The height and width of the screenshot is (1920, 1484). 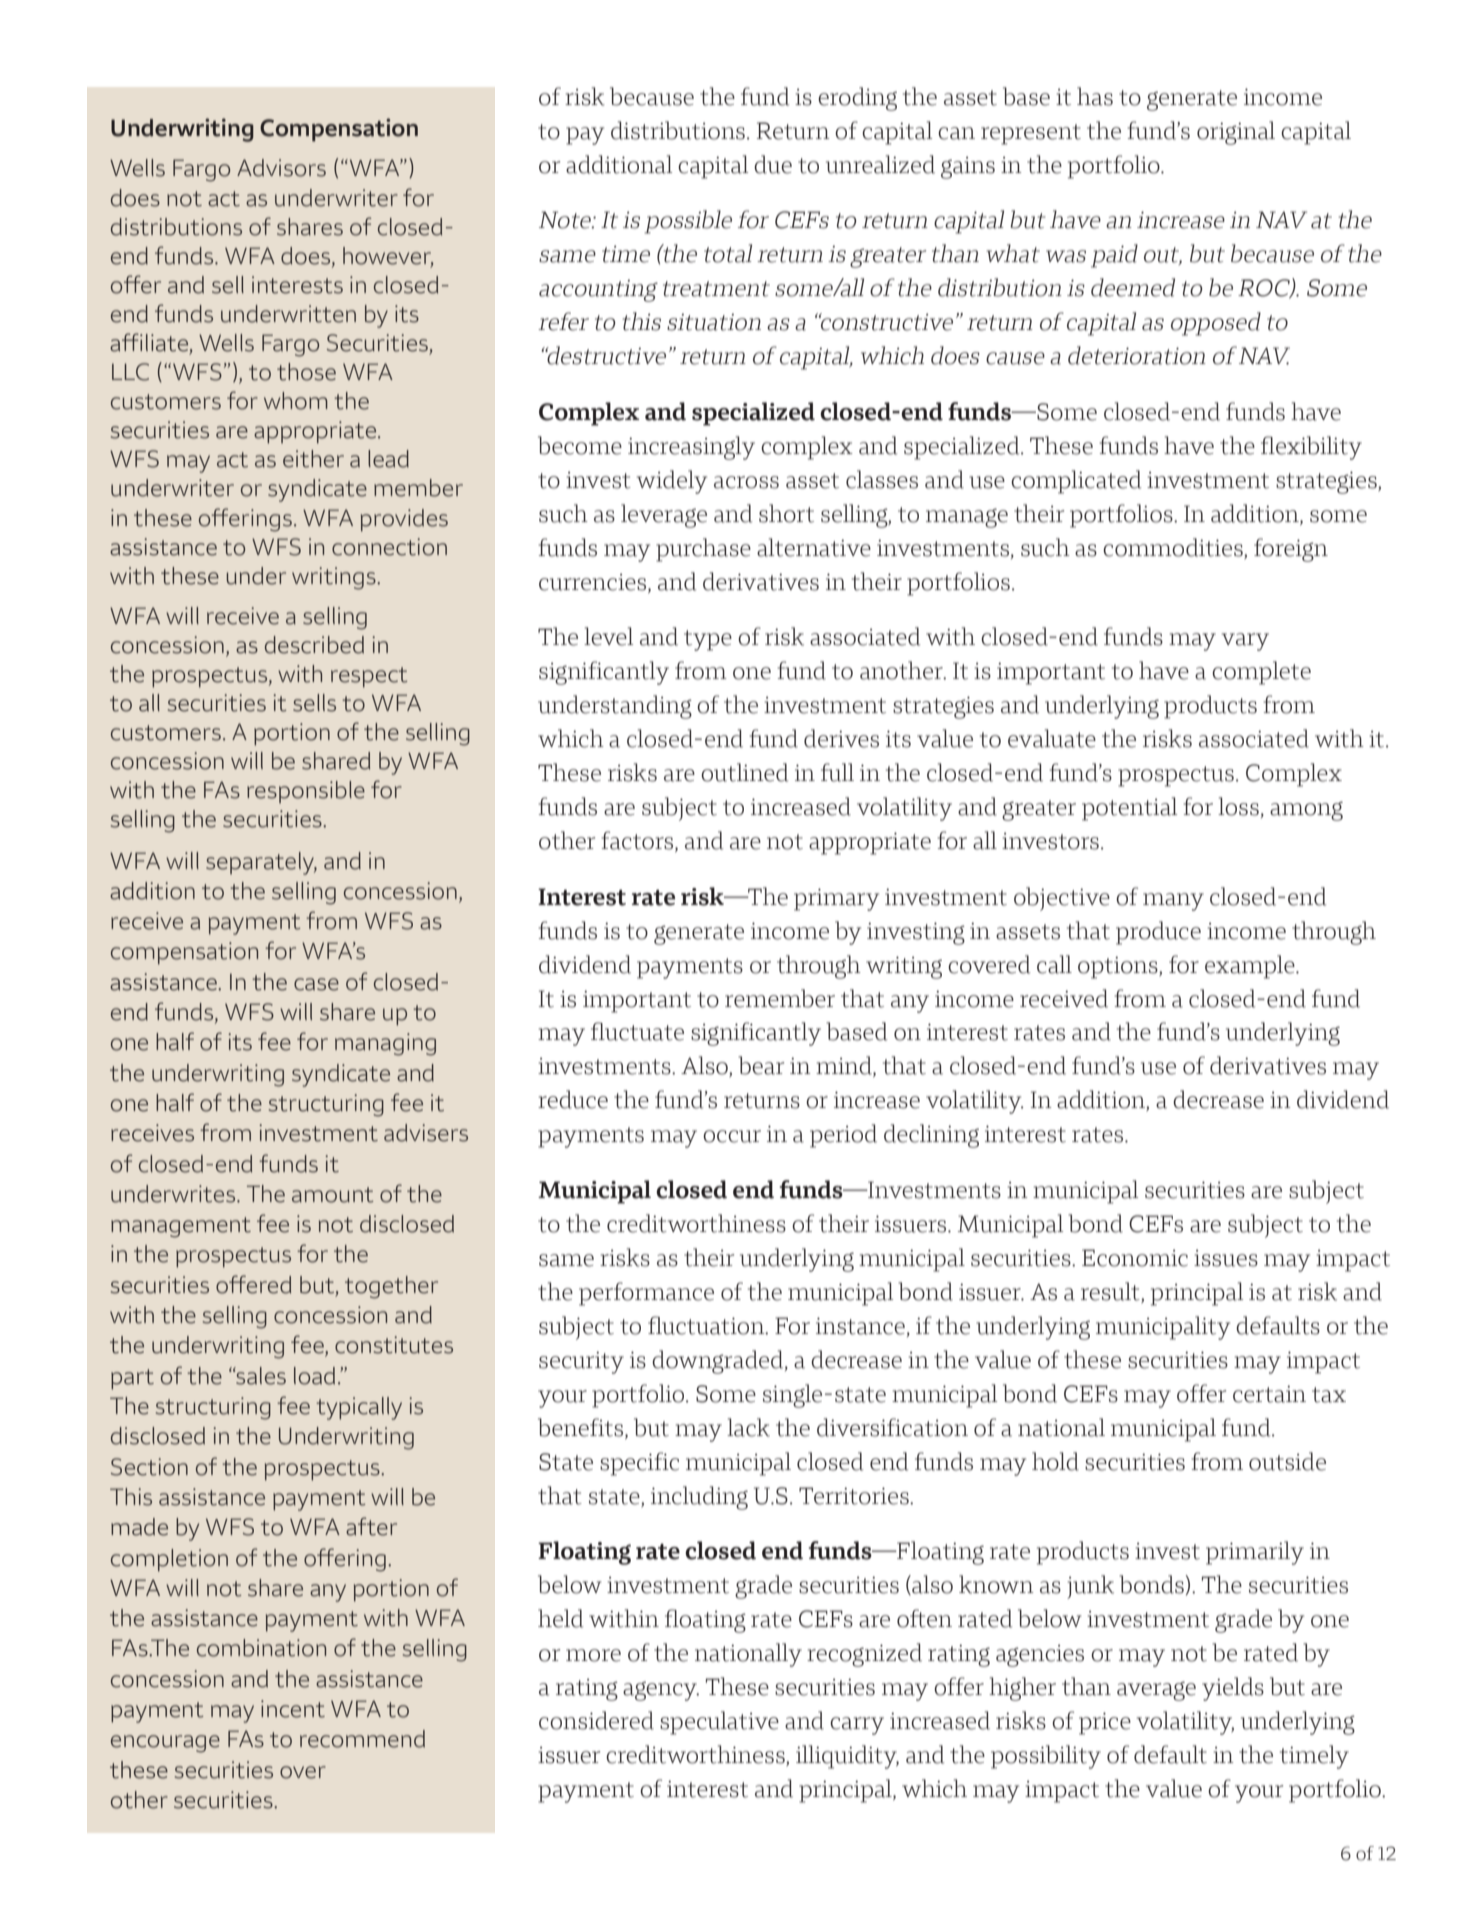 What do you see at coordinates (773, 164) in the screenshot?
I see `due` at bounding box center [773, 164].
